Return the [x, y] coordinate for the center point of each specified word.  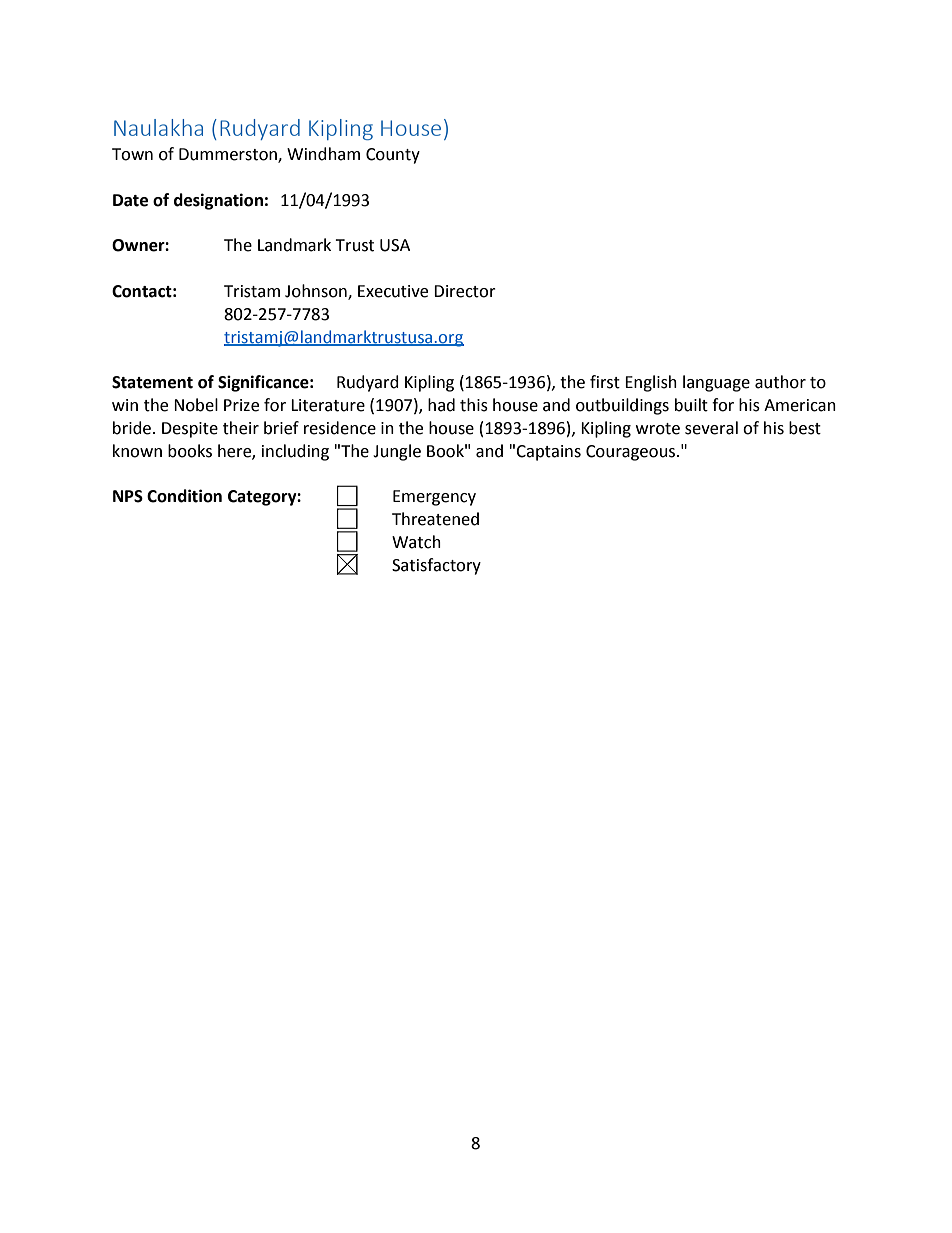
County [393, 156]
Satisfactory [436, 566]
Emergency [434, 498]
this [474, 405]
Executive [393, 291]
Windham [323, 154]
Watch [416, 542]
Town [132, 154]
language [716, 383]
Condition [184, 496]
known [137, 451]
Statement [152, 382]
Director [465, 291]
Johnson [317, 292]
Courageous [632, 453]
